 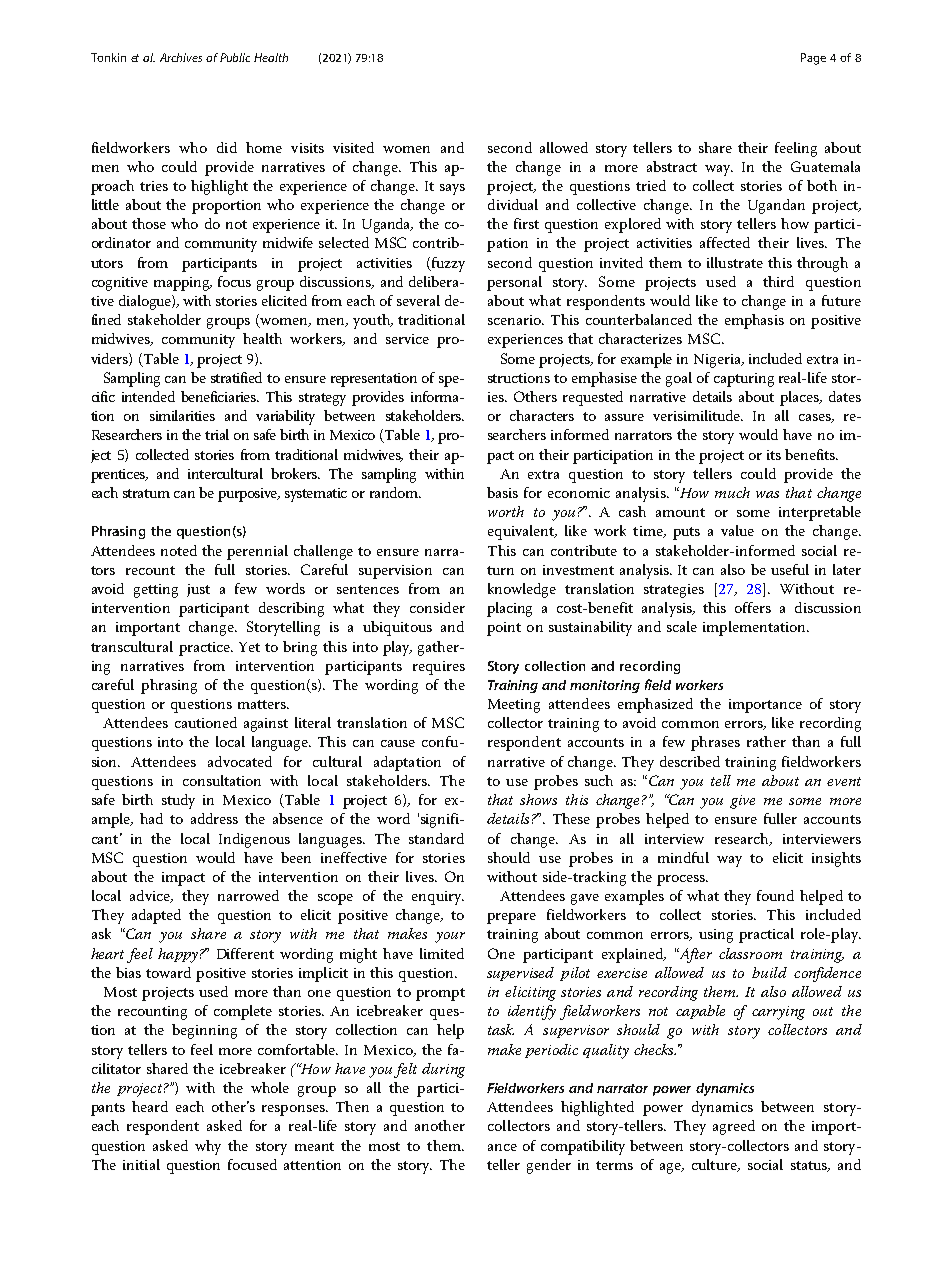 What do you see at coordinates (181, 57) in the page?
I see `Archives` at bounding box center [181, 57].
